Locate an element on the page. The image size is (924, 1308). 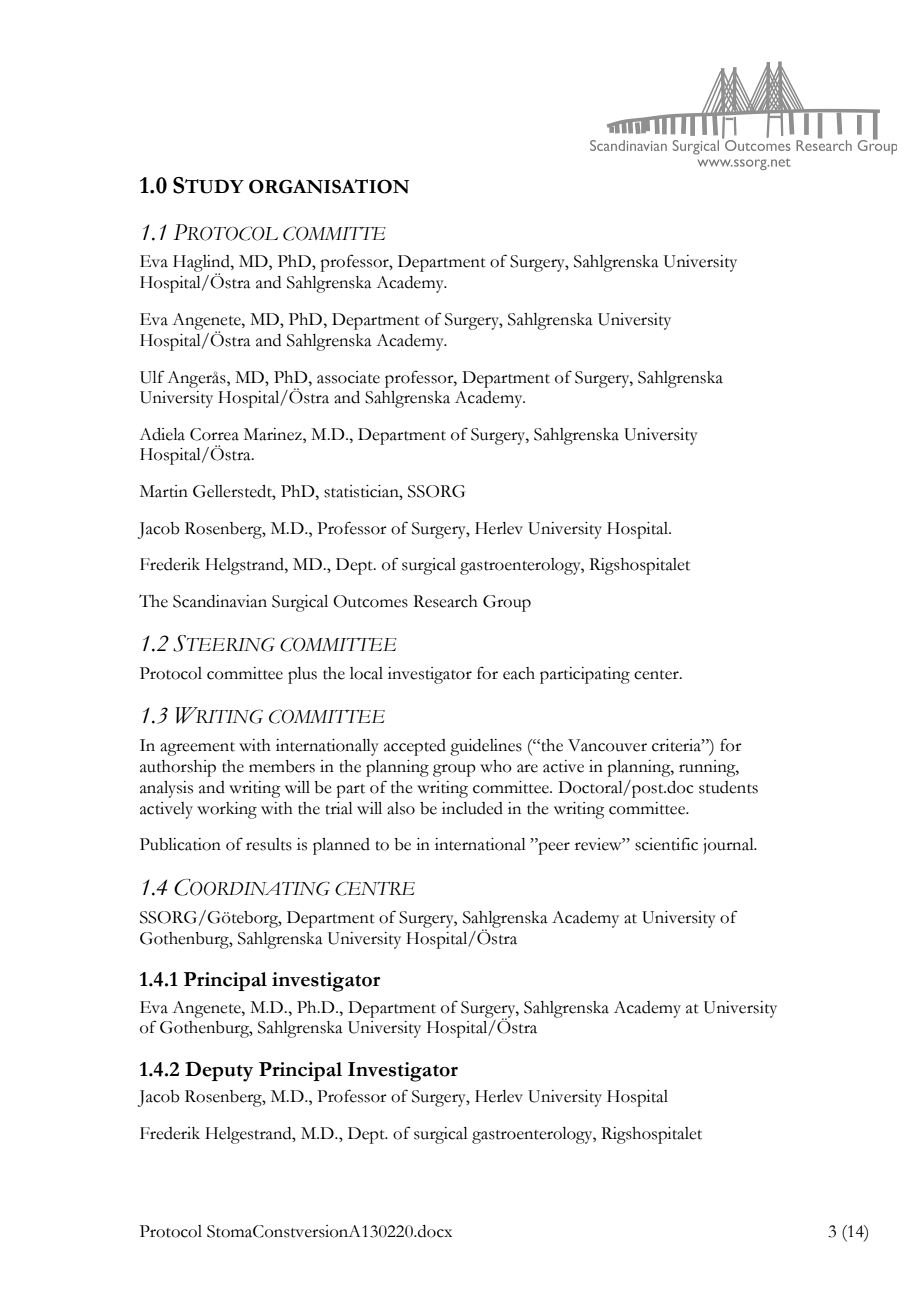
ORGANISATION is located at coordinates (329, 186).
